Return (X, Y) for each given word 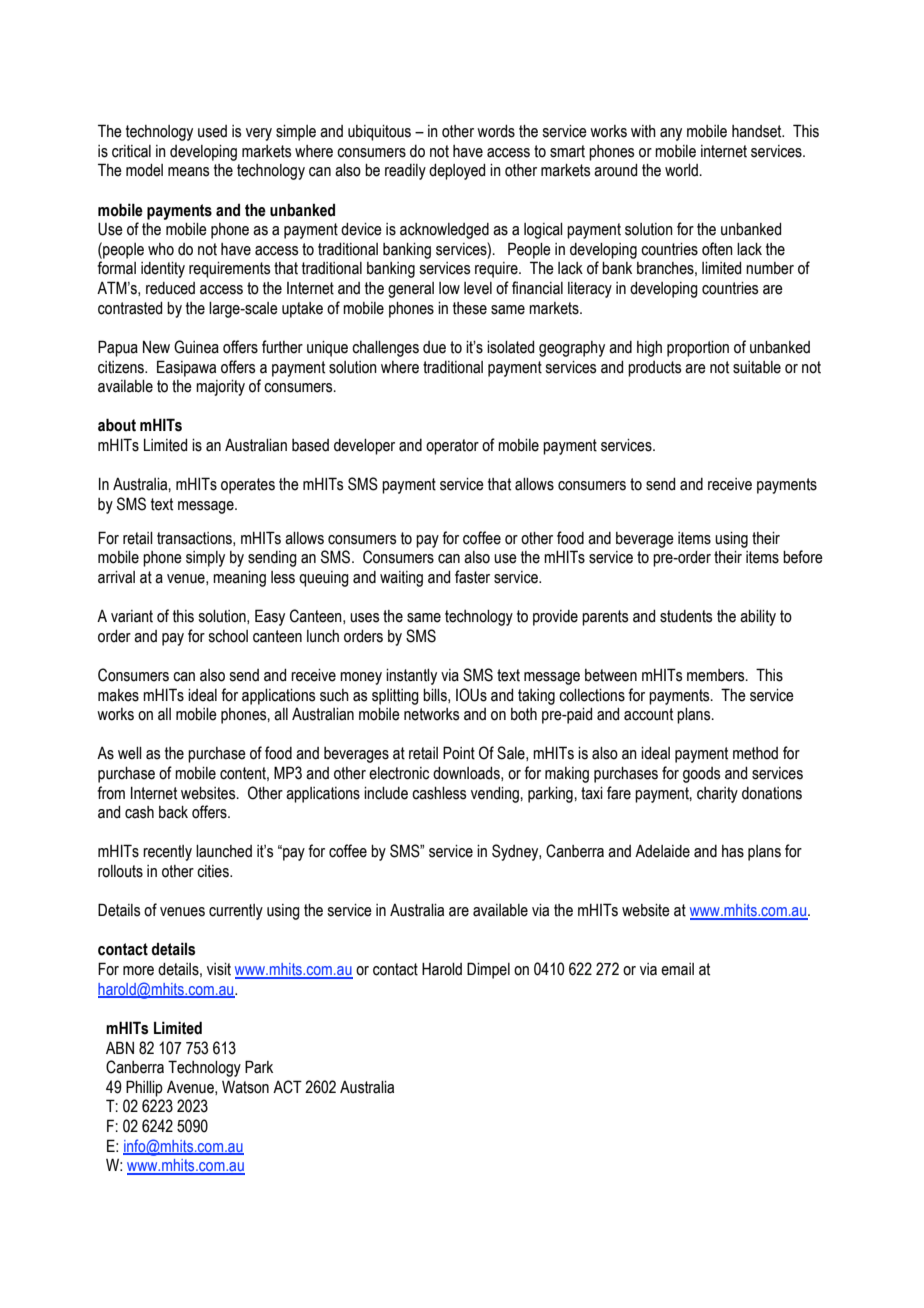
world (681, 170)
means (188, 172)
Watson (245, 1087)
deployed (457, 172)
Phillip (144, 1088)
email (677, 969)
